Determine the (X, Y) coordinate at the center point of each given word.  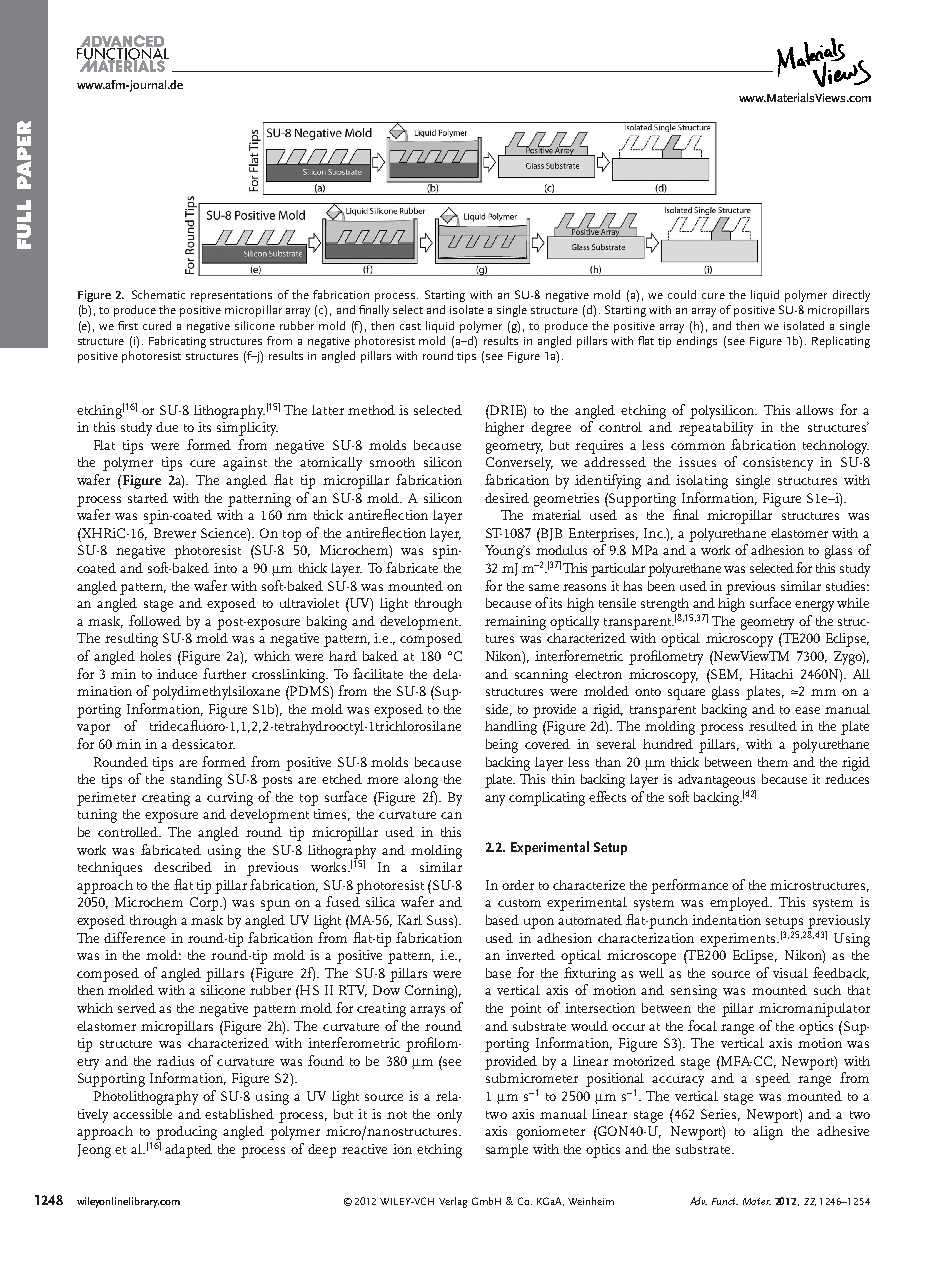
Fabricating (177, 342)
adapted (188, 1151)
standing (196, 781)
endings (697, 342)
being (502, 746)
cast (410, 326)
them (773, 762)
